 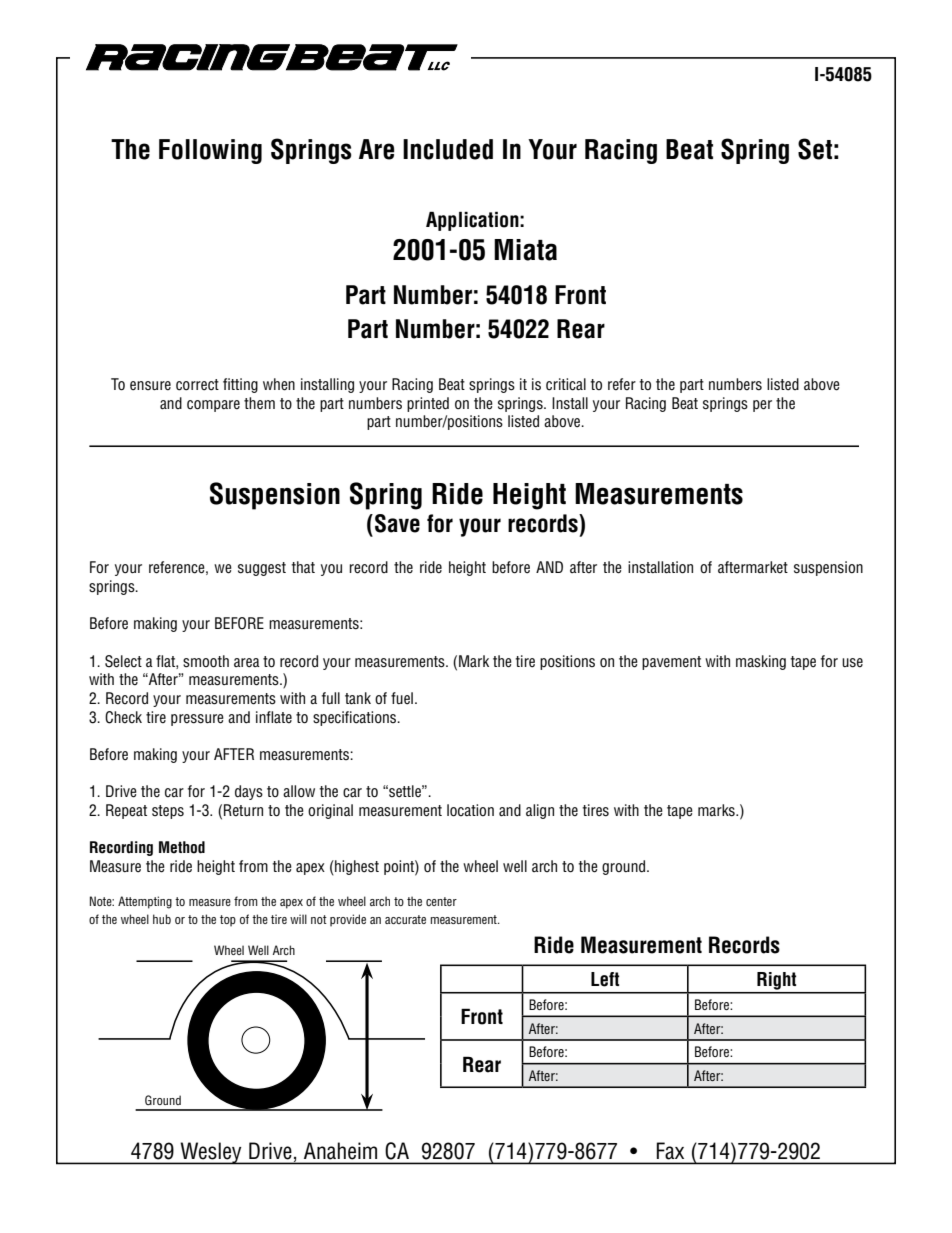 I want to click on smooth, so click(x=206, y=661).
